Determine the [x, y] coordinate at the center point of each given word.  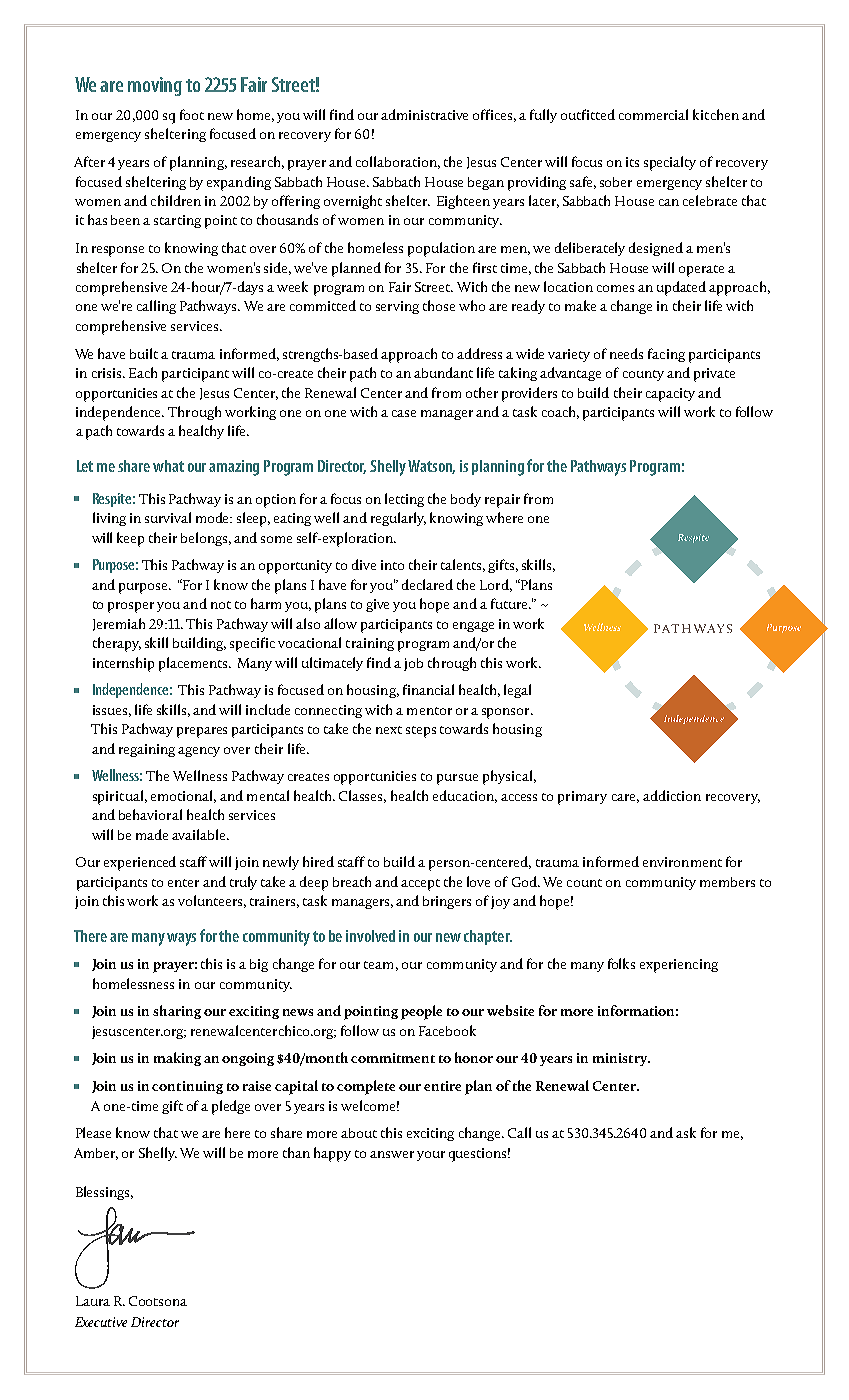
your [431, 1156]
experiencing [679, 966]
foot [192, 114]
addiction [672, 795]
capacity [670, 395]
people [421, 1012]
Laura [93, 1301]
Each [143, 372]
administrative [424, 114]
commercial [653, 114]
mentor [429, 711]
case [404, 413]
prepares [202, 732]
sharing [177, 1012]
